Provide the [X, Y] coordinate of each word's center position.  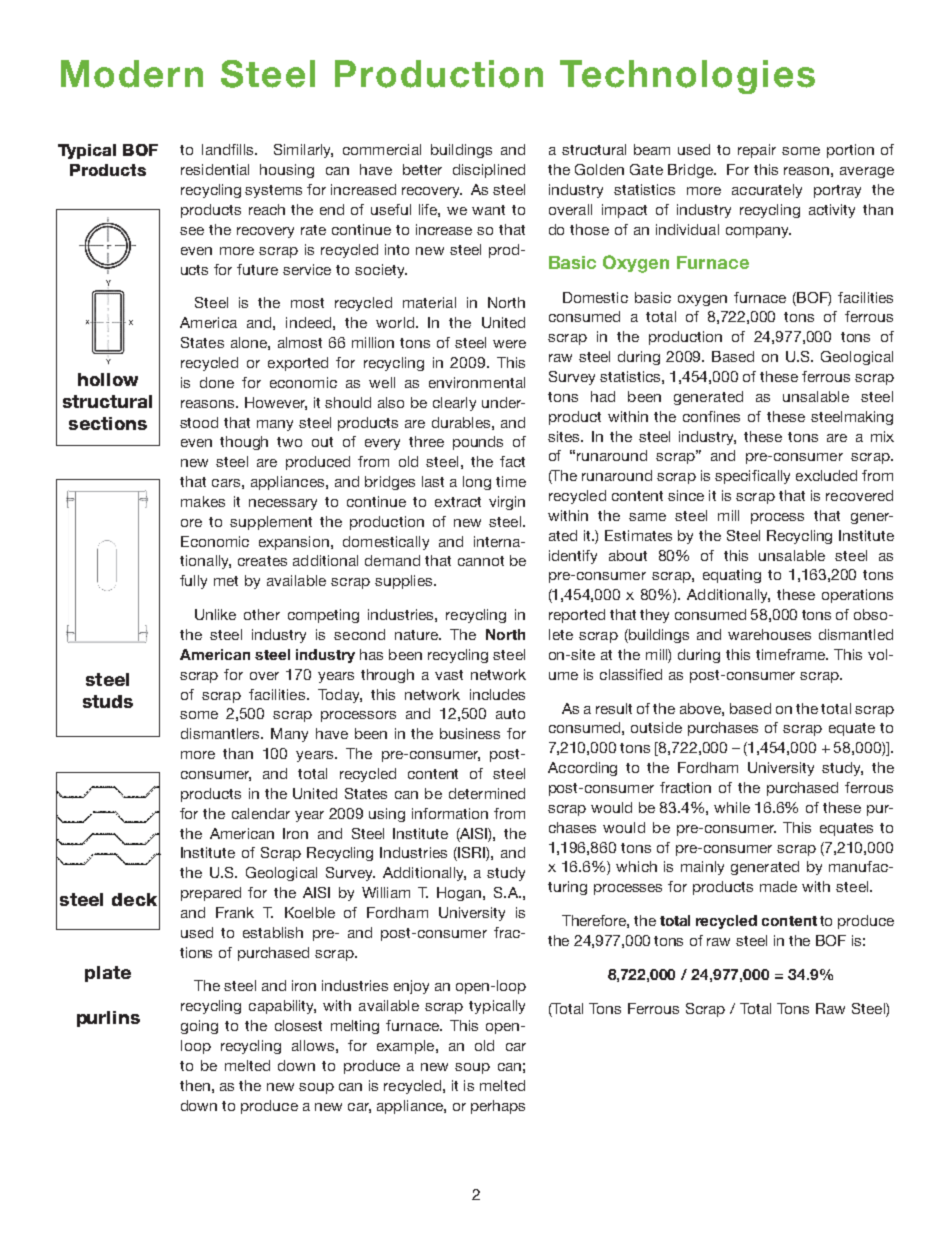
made [778, 886]
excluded [826, 475]
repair [757, 151]
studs [108, 701]
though [244, 443]
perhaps [498, 1107]
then [195, 1085]
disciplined [489, 171]
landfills [229, 149]
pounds [478, 443]
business [470, 733]
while [732, 807]
